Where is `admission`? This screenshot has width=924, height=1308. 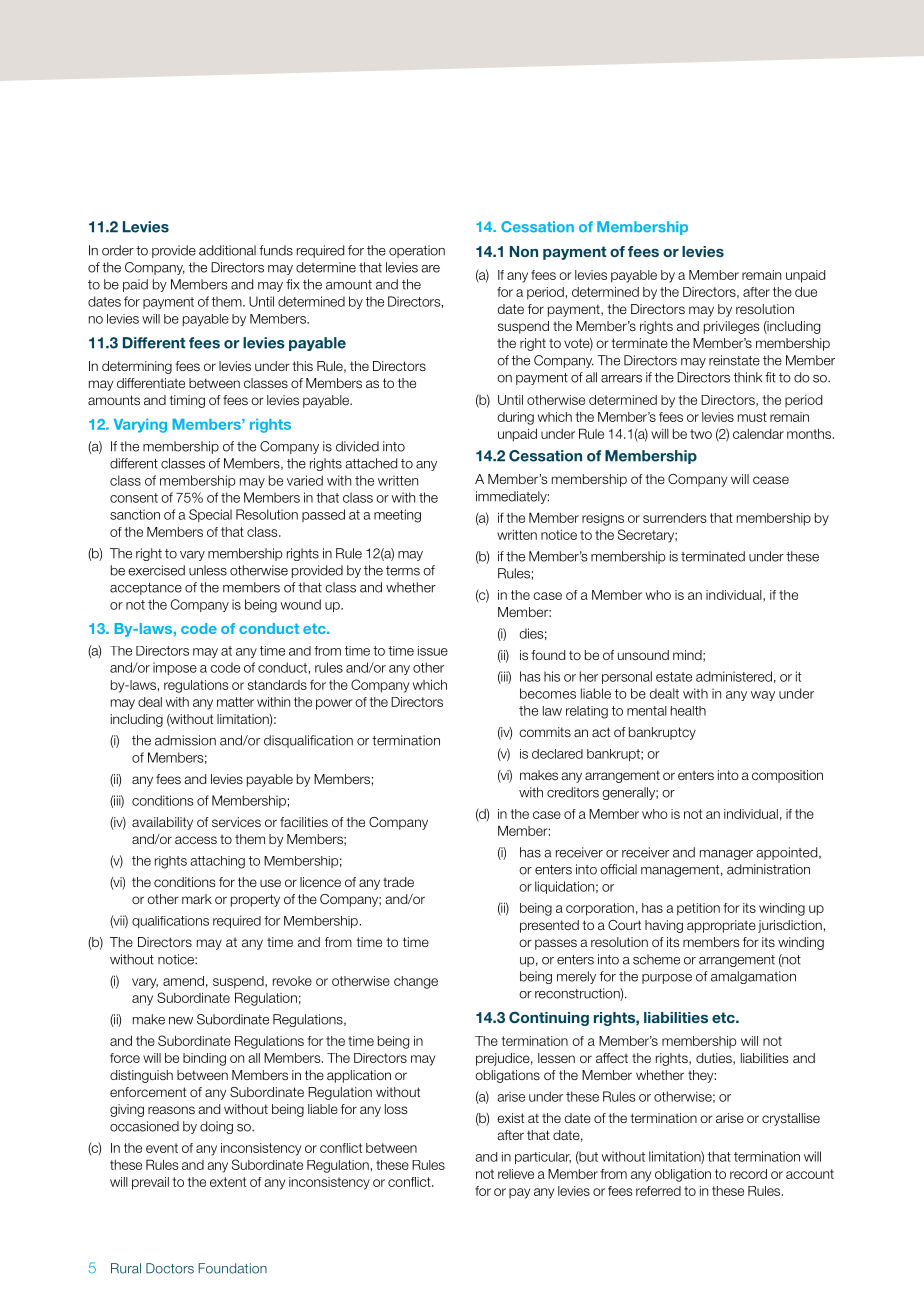
admission is located at coordinates (185, 740).
